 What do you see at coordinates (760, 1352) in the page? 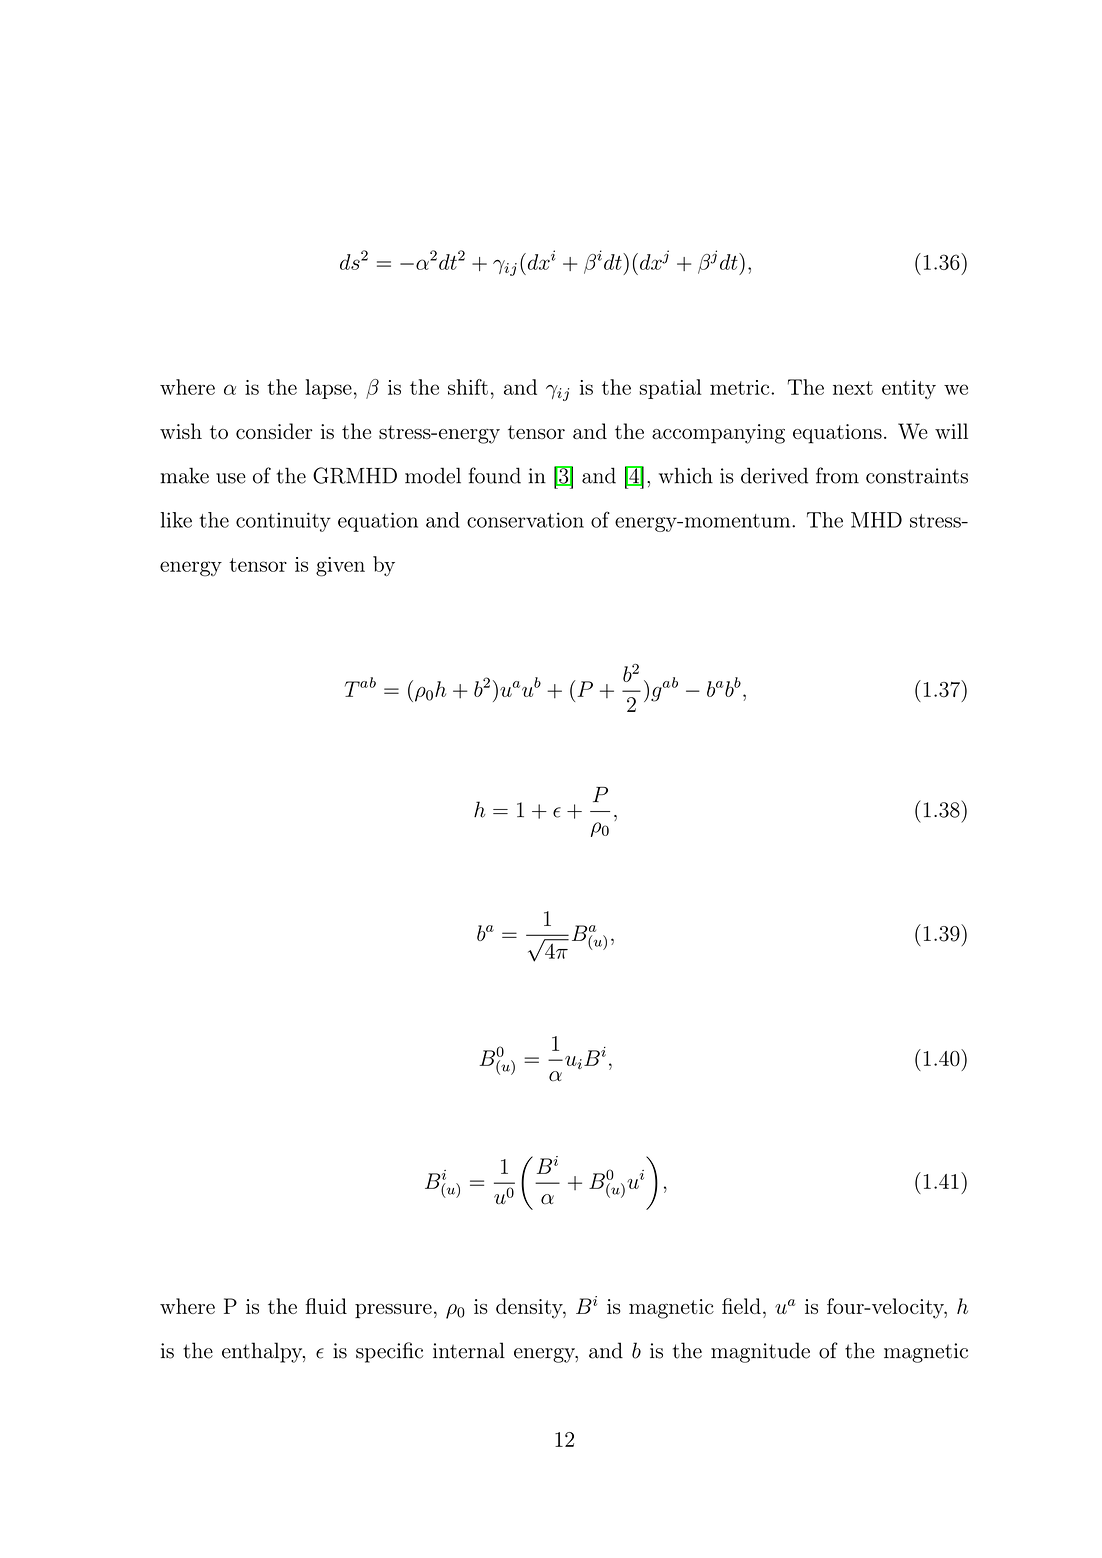
I see `magnitude` at bounding box center [760, 1352].
